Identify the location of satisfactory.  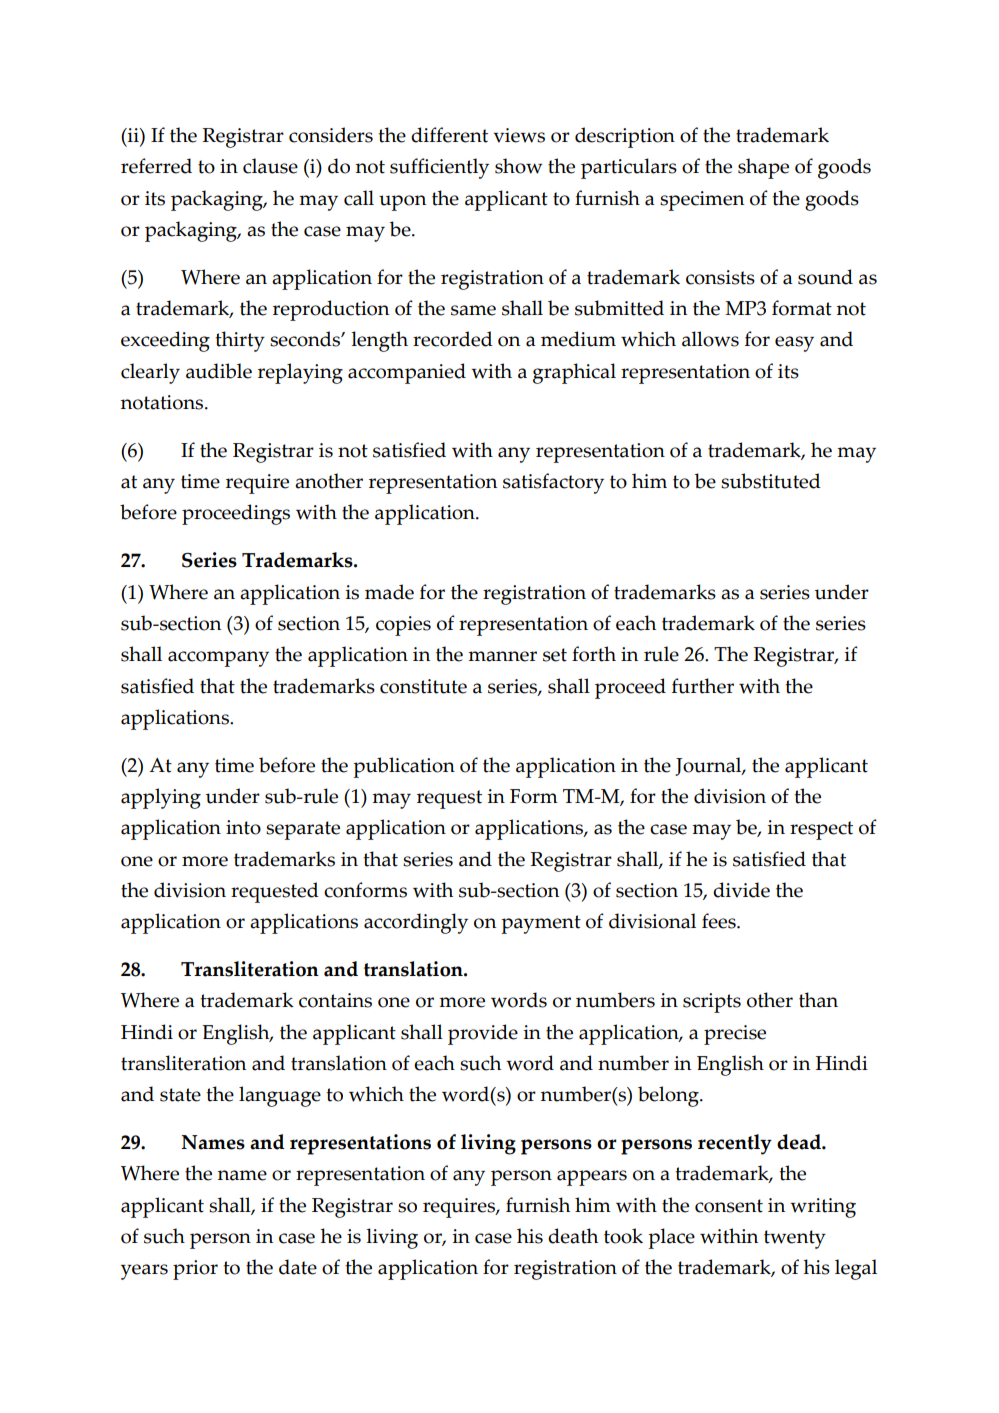
(553, 483).
